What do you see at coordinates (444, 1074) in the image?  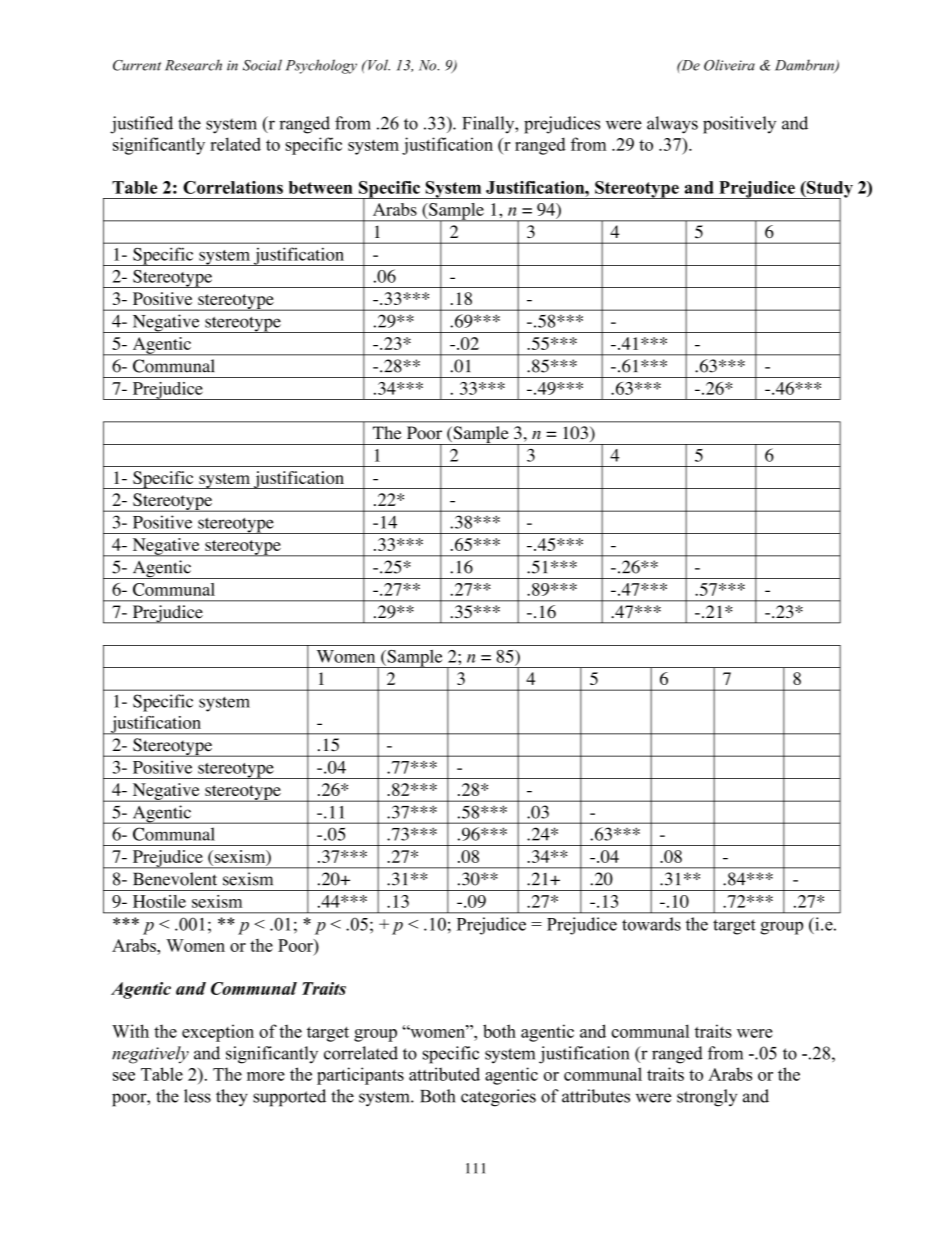 I see `attributed` at bounding box center [444, 1074].
